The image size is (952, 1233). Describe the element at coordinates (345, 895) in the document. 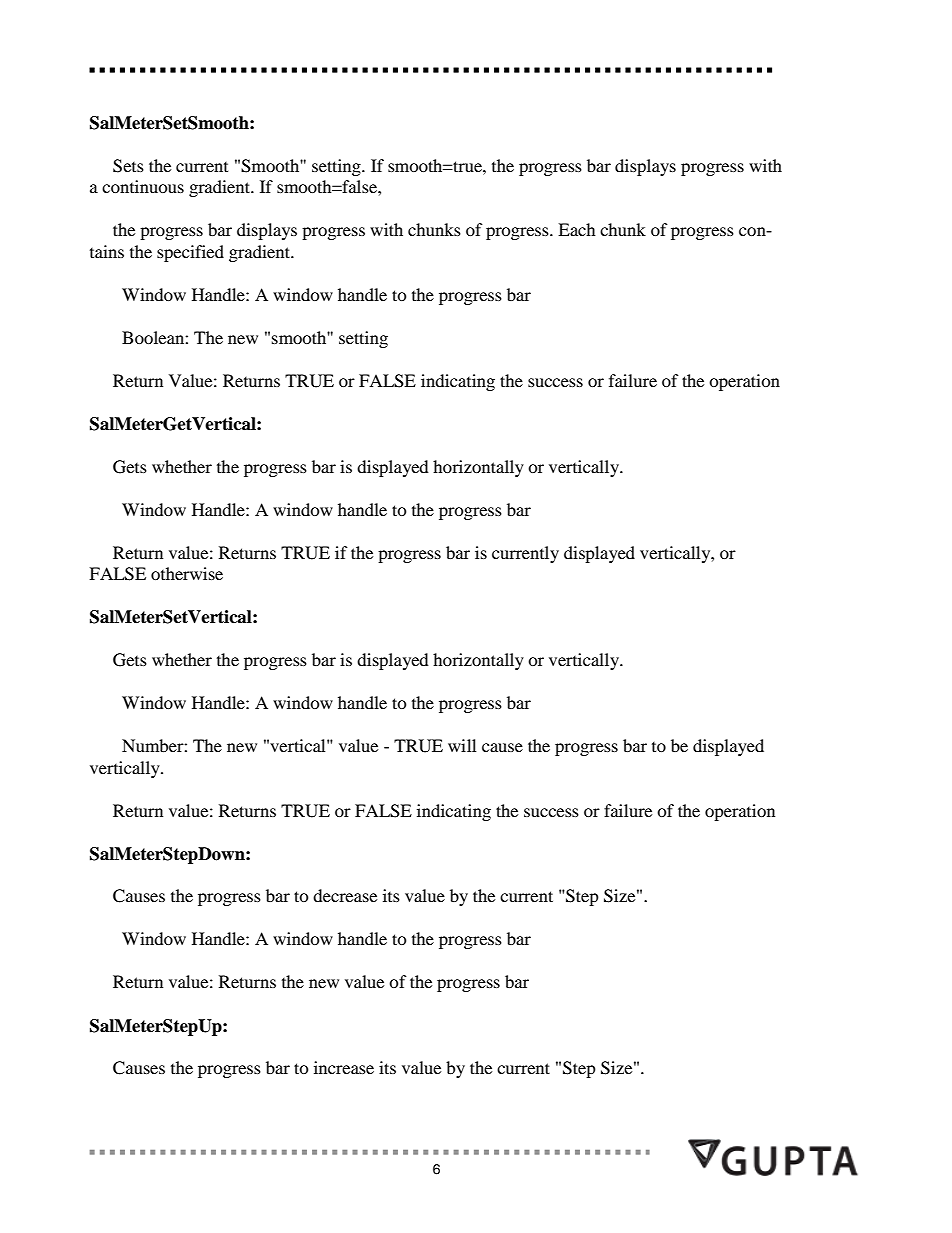

I see `decrease` at that location.
